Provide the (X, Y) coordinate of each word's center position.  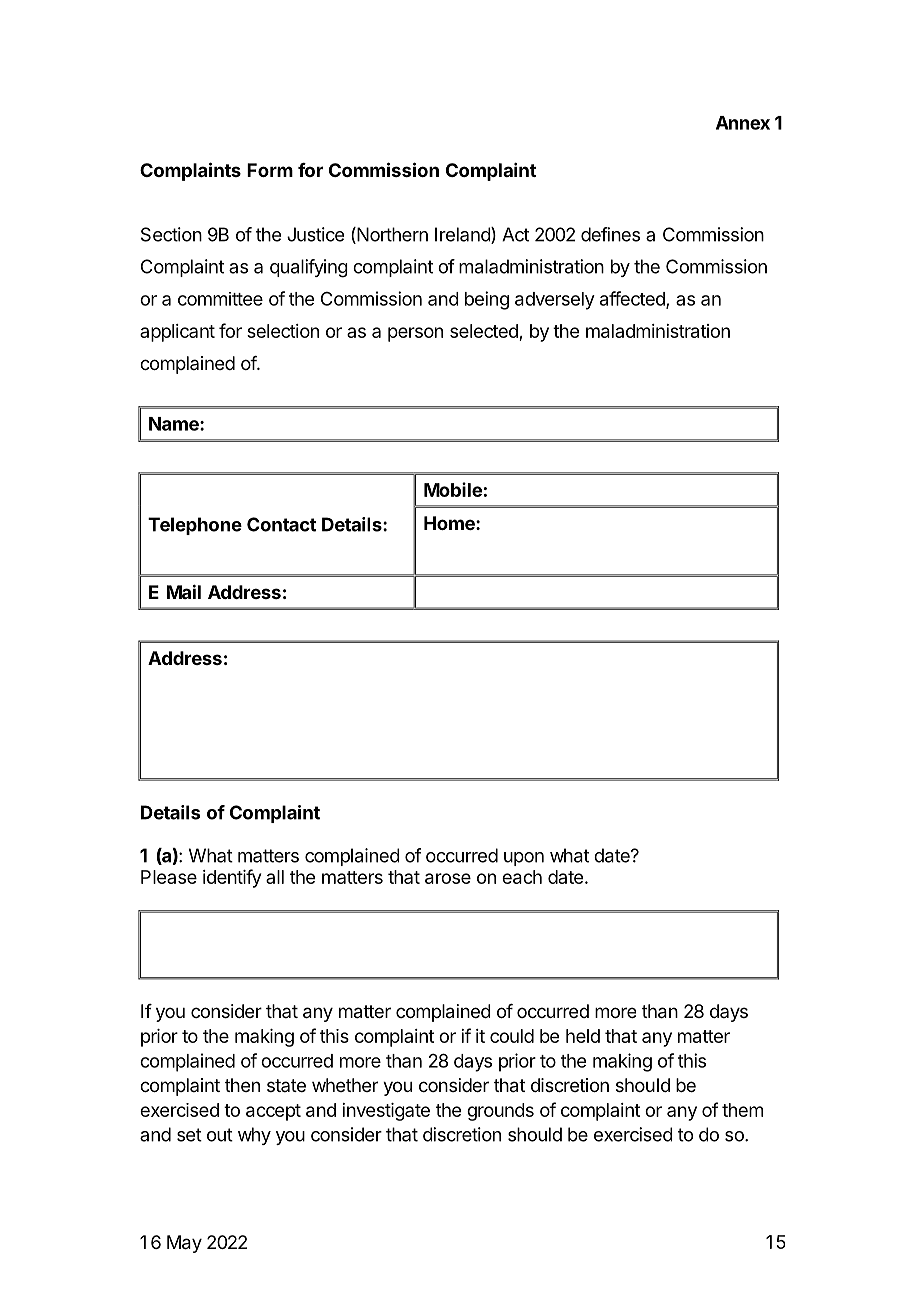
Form (270, 170)
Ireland (463, 235)
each (522, 877)
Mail (184, 591)
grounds (500, 1112)
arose (448, 878)
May (184, 1244)
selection (283, 331)
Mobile (453, 489)
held (583, 1036)
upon (524, 859)
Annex (743, 123)
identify (232, 878)
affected (633, 299)
